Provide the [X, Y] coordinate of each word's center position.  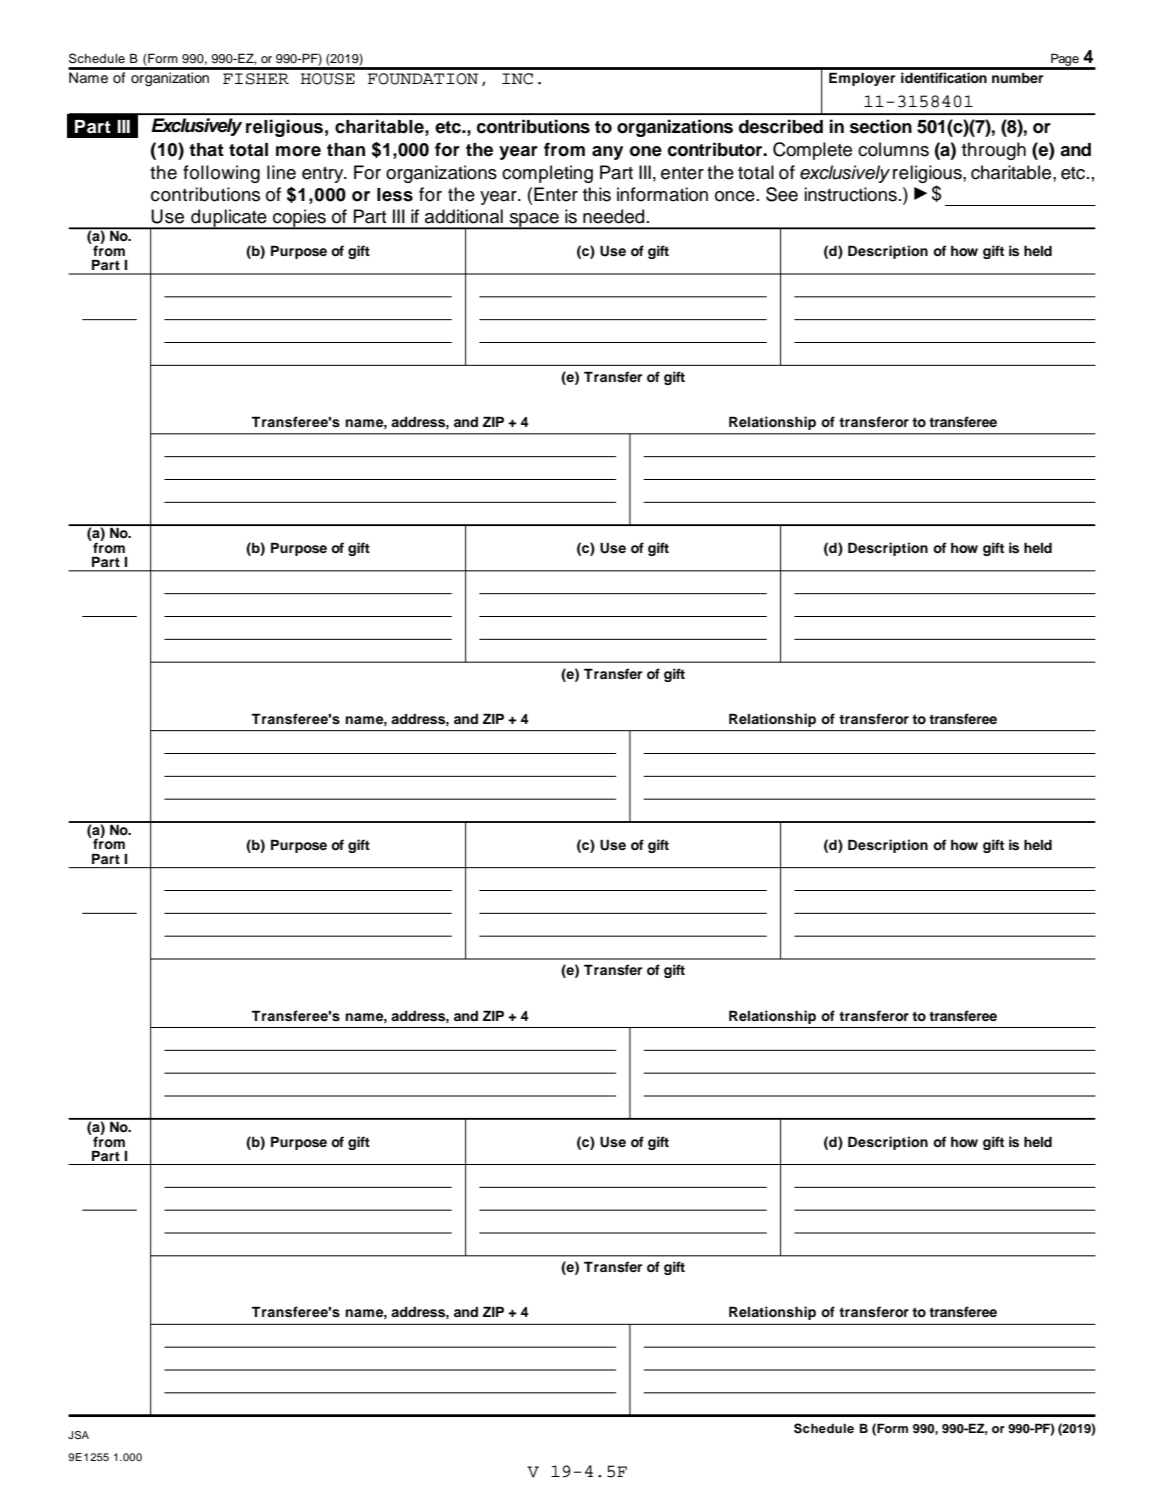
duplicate [229, 219]
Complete [812, 151]
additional [464, 216]
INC [517, 79]
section [881, 126]
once [735, 196]
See [782, 194]
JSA [78, 1435]
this [597, 194]
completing [547, 174]
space [534, 221]
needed [613, 216]
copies [299, 219]
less [395, 195]
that [206, 150]
